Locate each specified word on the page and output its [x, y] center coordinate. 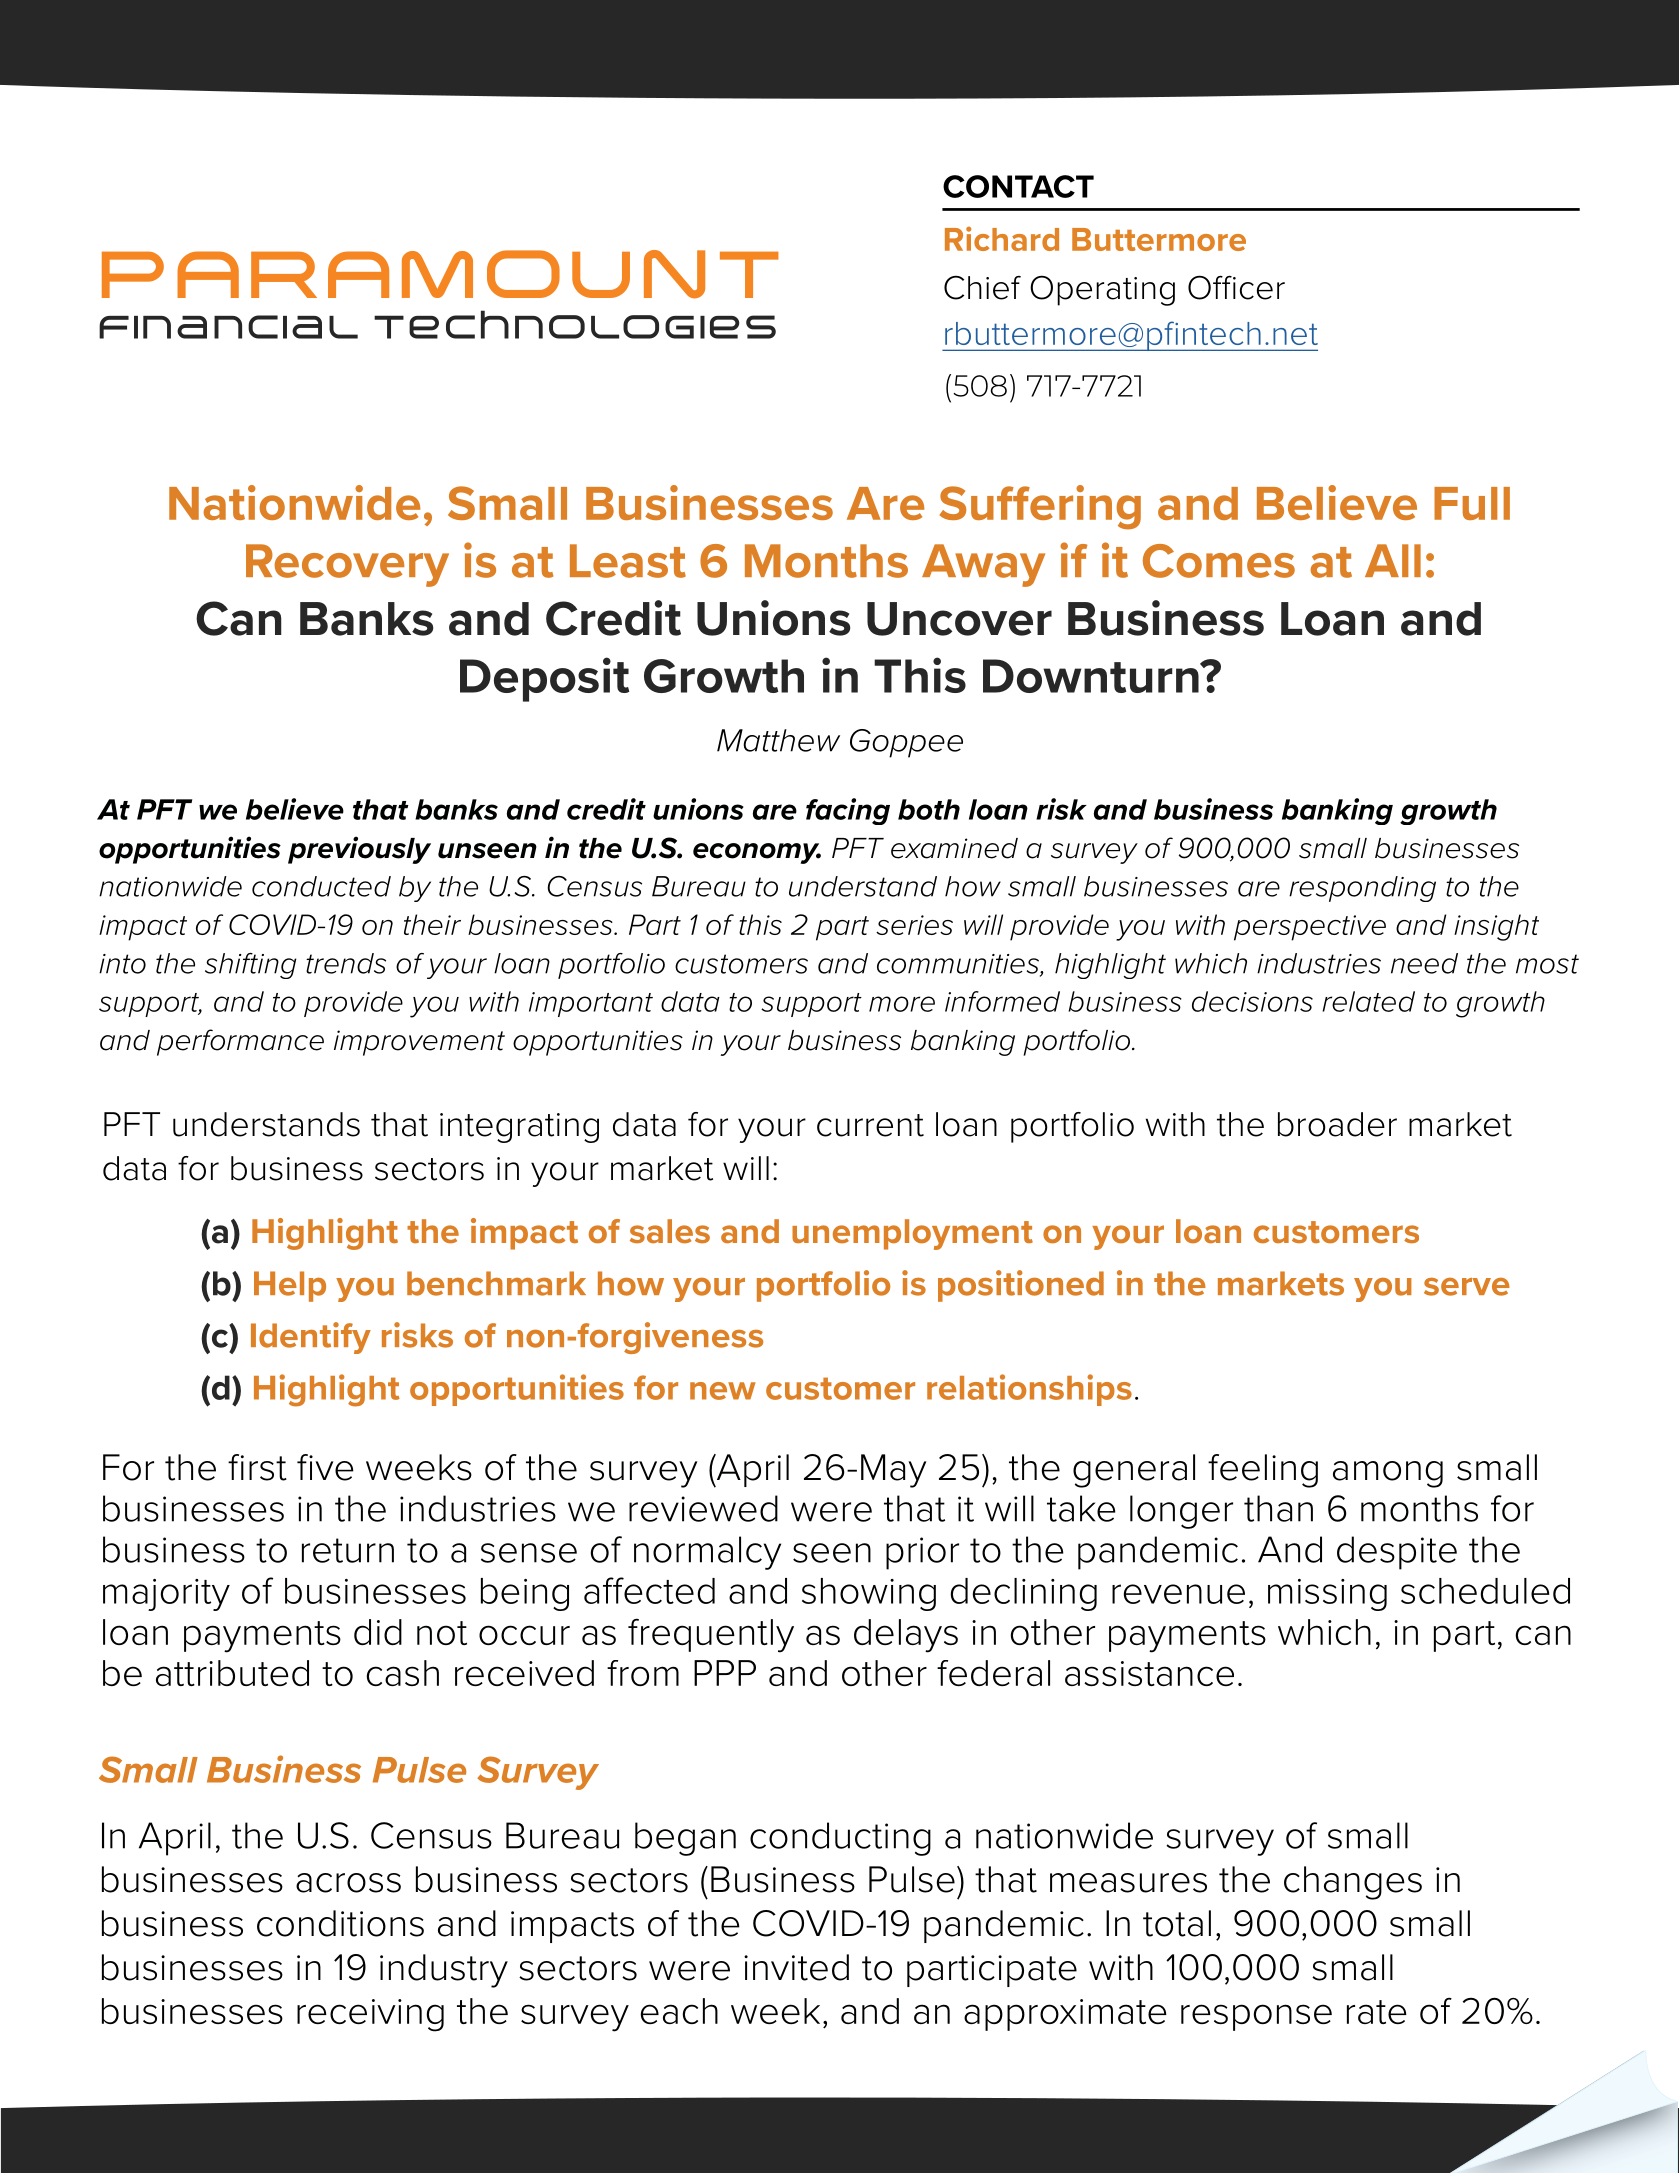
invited [796, 1967]
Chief [982, 287]
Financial [228, 327]
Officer [1236, 287]
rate [1377, 2012]
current [870, 1125]
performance [240, 1042]
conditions [340, 1923]
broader [1337, 1124]
